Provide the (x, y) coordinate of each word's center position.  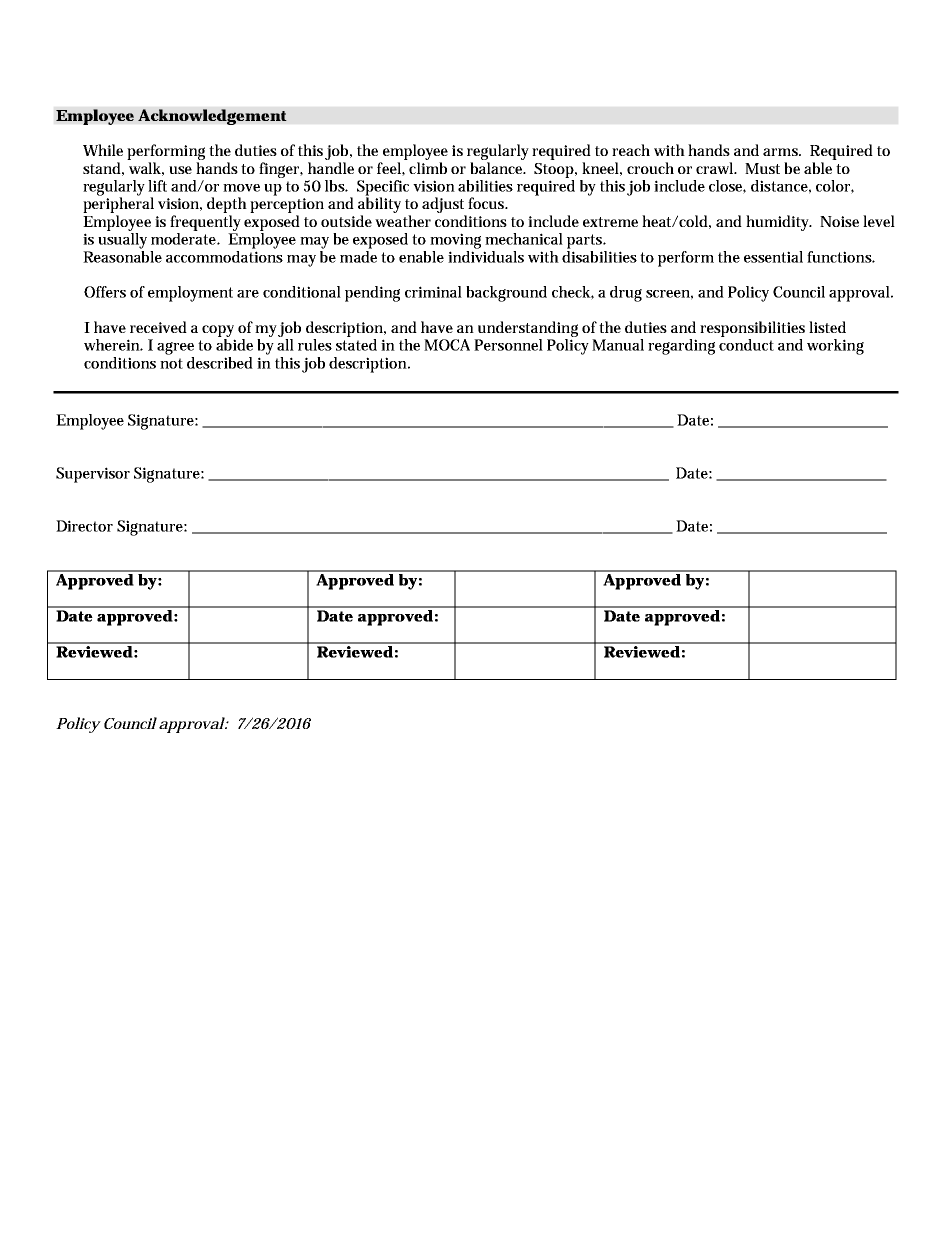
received (158, 327)
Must (762, 168)
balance (498, 168)
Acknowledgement (212, 117)
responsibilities (752, 329)
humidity (779, 223)
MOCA (447, 345)
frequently (205, 223)
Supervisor (93, 475)
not (171, 363)
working (835, 347)
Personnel (508, 345)
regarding (681, 347)
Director (84, 526)
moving (455, 241)
